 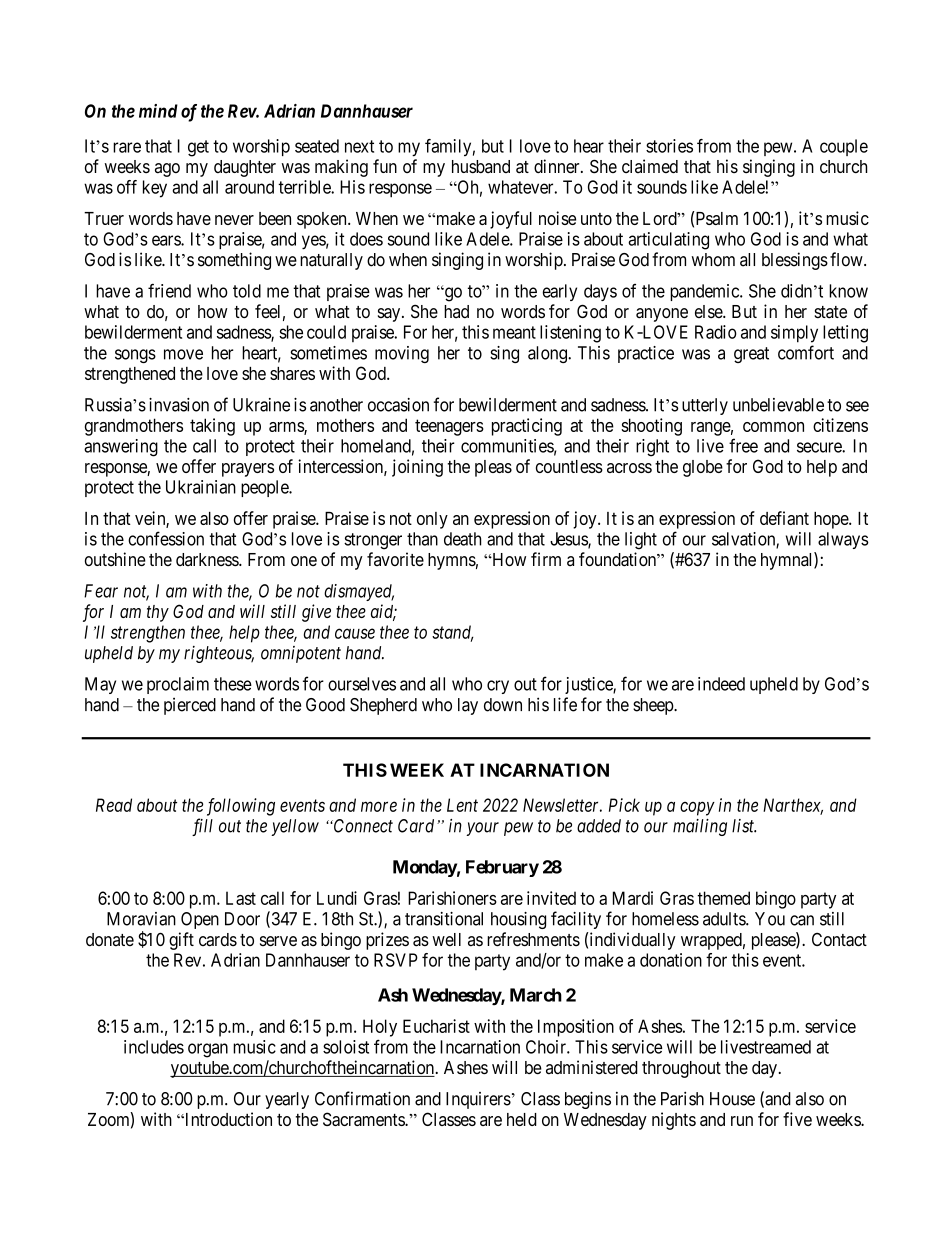 I want to click on copy, so click(x=697, y=808).
